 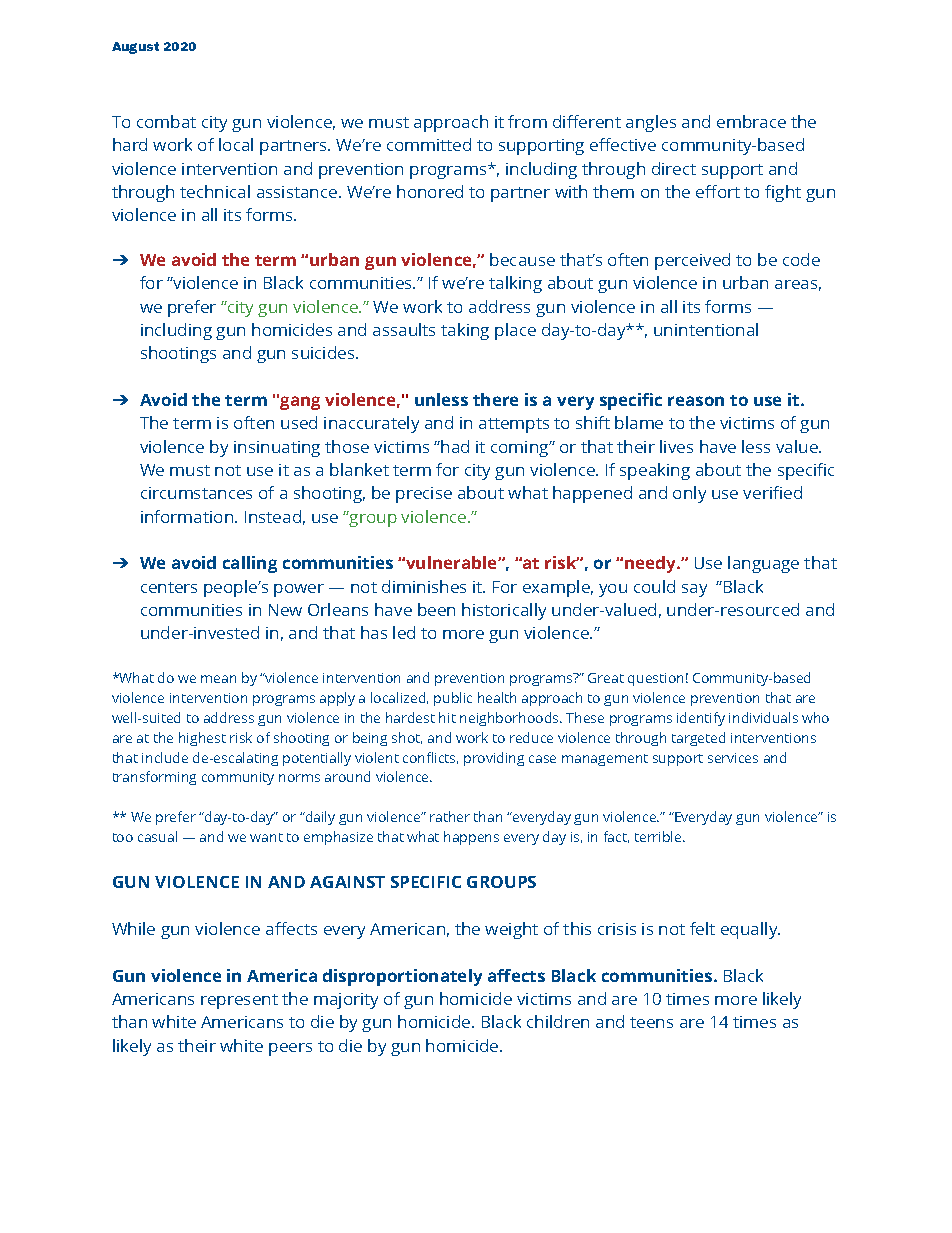 What do you see at coordinates (166, 121) in the document?
I see `combat` at bounding box center [166, 121].
